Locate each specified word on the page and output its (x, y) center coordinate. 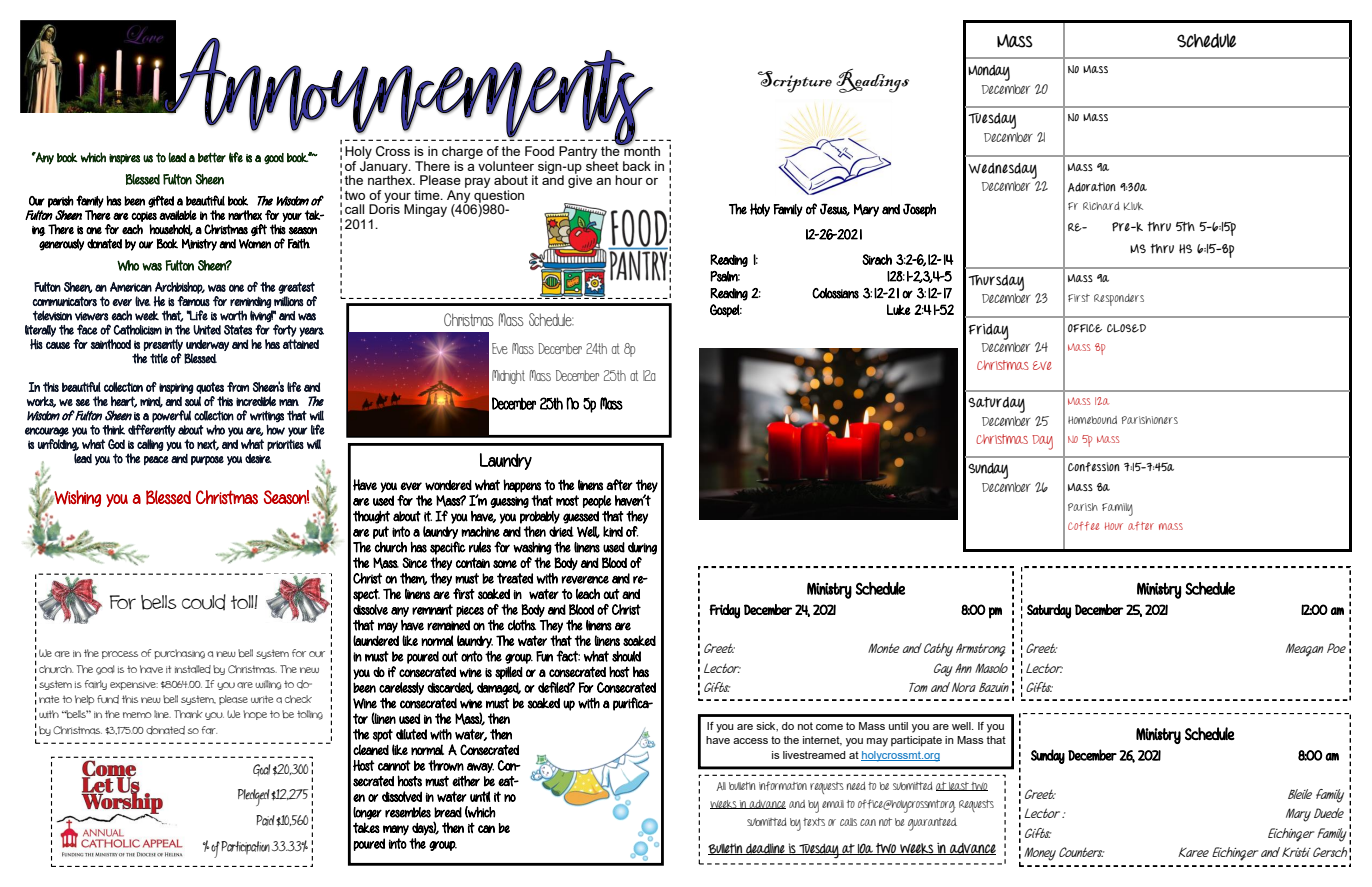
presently (163, 345)
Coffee (1083, 525)
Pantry (578, 152)
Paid (265, 820)
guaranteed (932, 824)
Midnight (508, 377)
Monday (989, 73)
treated (515, 578)
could (204, 602)
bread (448, 812)
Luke (899, 309)
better (212, 157)
